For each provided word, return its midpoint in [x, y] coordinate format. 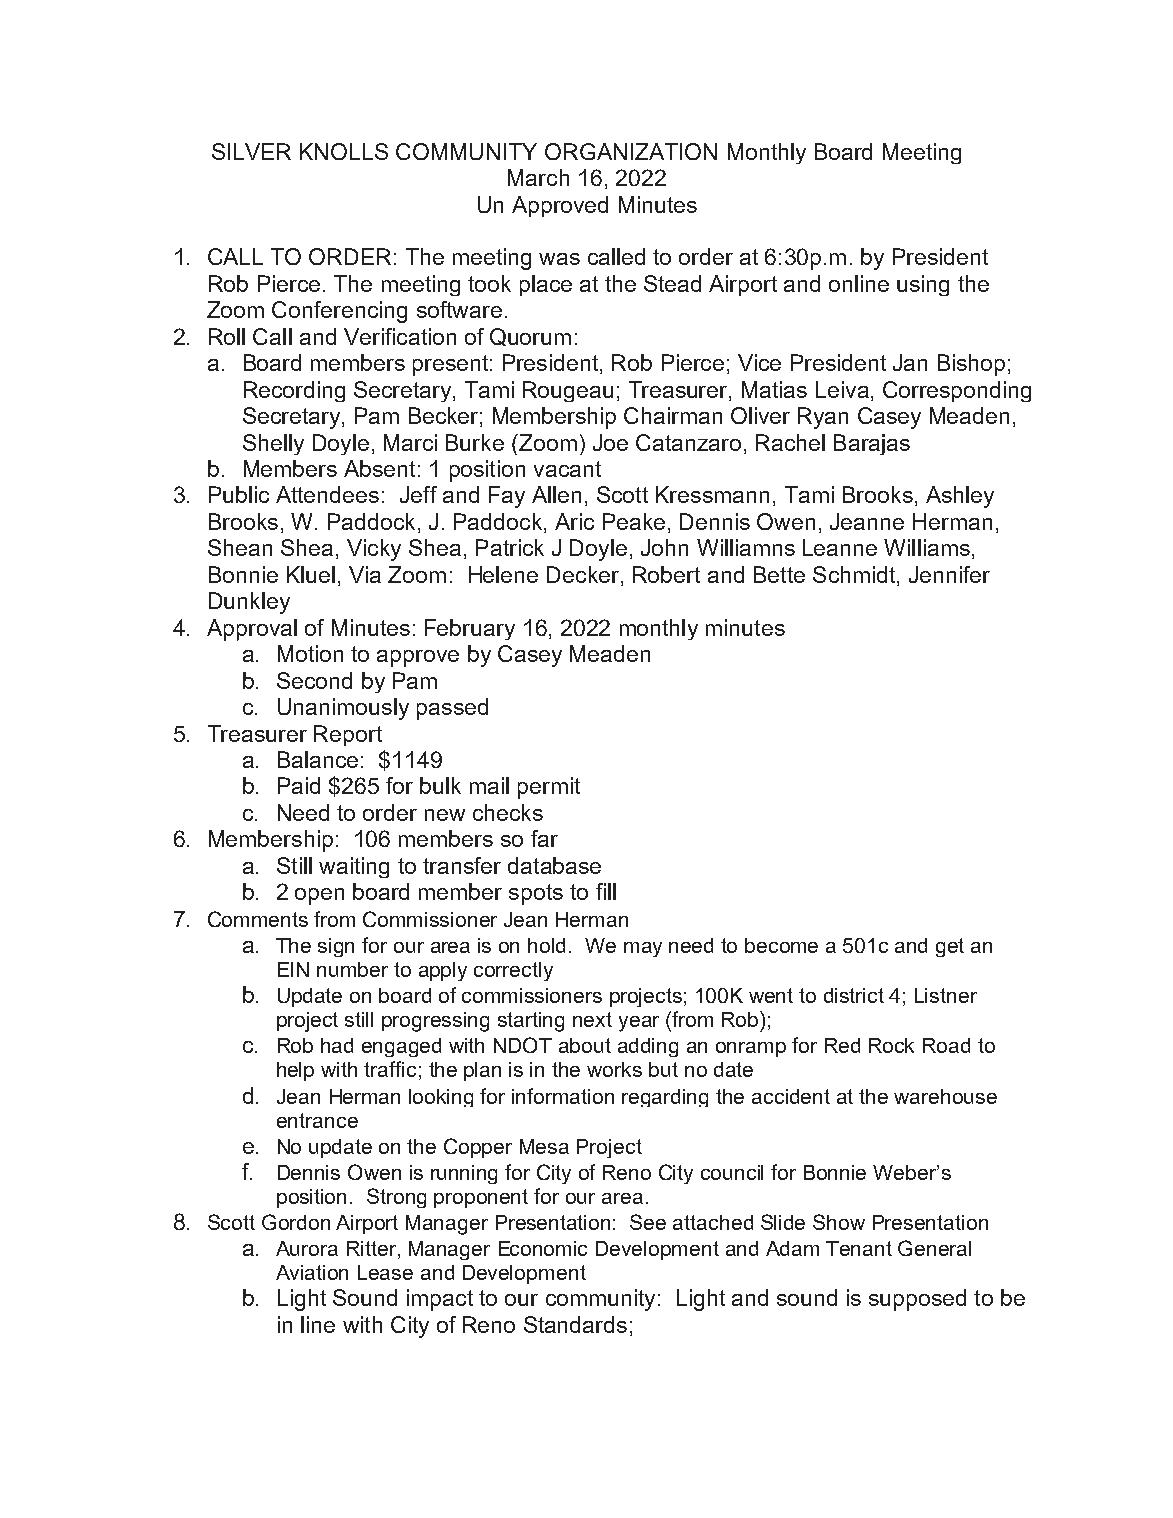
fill [606, 891]
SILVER [251, 151]
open [319, 896]
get [950, 947]
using [923, 285]
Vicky [374, 550]
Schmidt [854, 574]
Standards [575, 1324]
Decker [584, 576]
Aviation [312, 1272]
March [538, 177]
